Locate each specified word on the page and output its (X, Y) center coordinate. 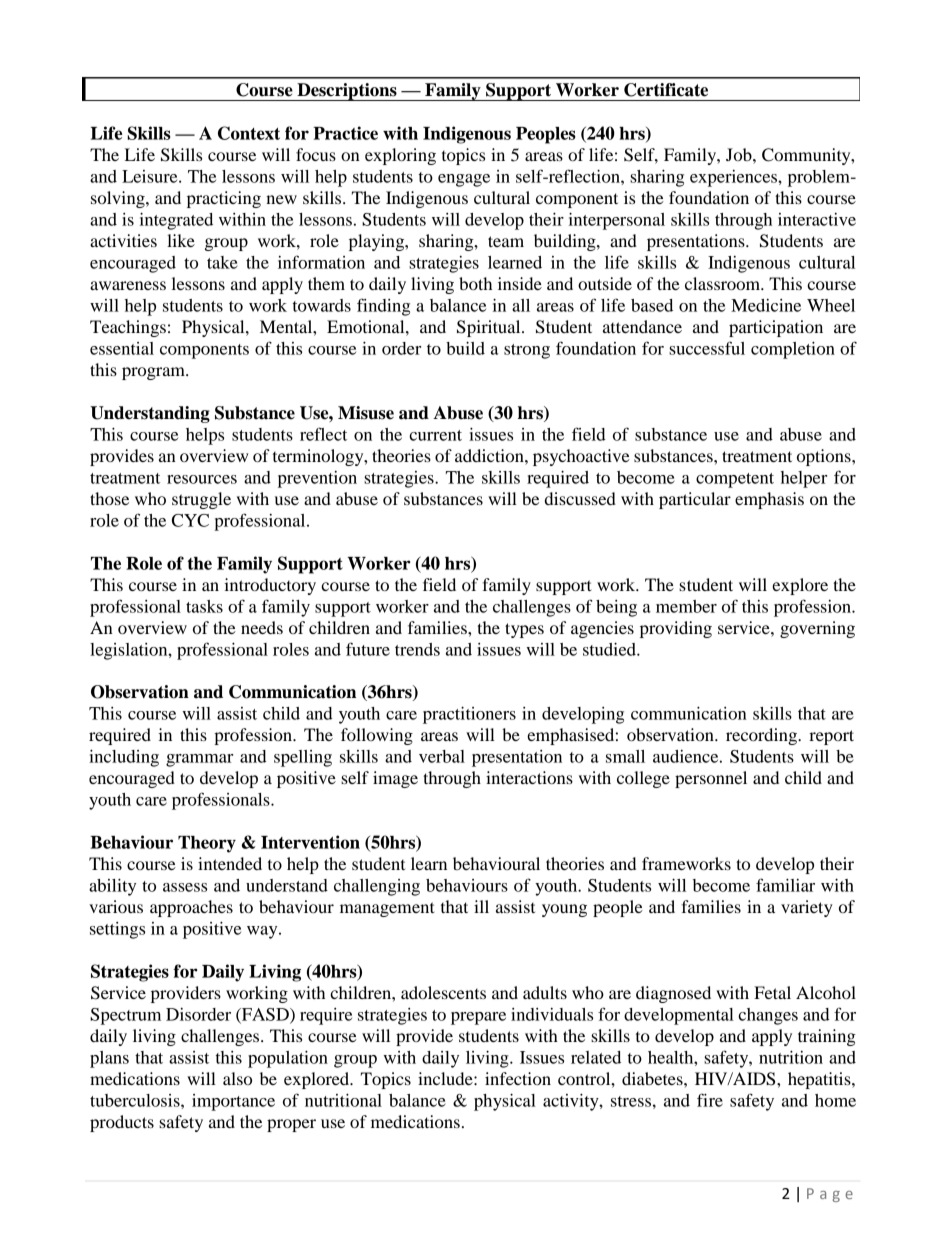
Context (249, 133)
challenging (377, 887)
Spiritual (490, 328)
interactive (817, 219)
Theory (207, 844)
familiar (785, 885)
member (686, 606)
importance (233, 1102)
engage (464, 180)
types (524, 630)
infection (518, 1078)
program (154, 373)
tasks (204, 606)
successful (707, 348)
